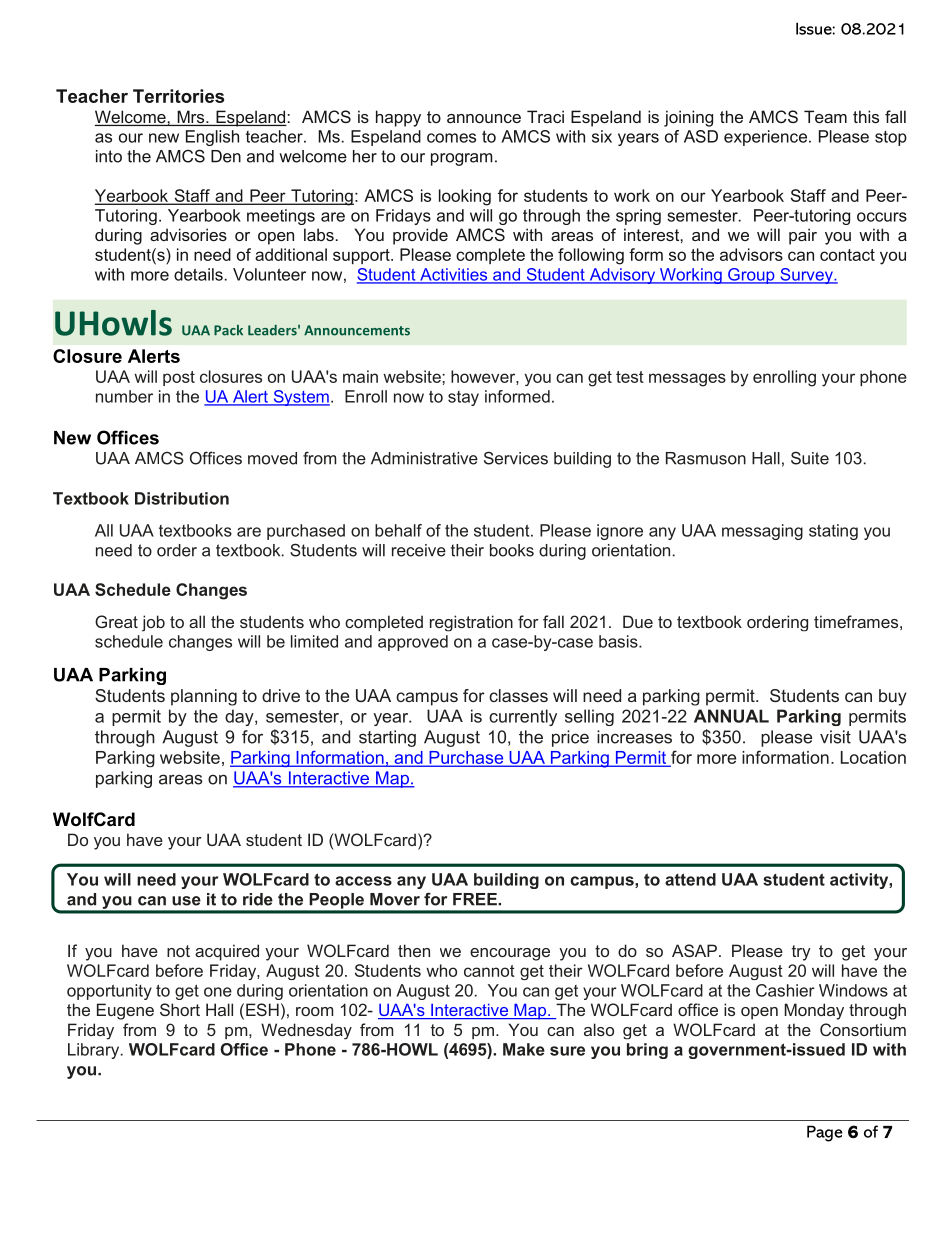  Describe the element at coordinates (825, 116) in the screenshot. I see `Team` at that location.
